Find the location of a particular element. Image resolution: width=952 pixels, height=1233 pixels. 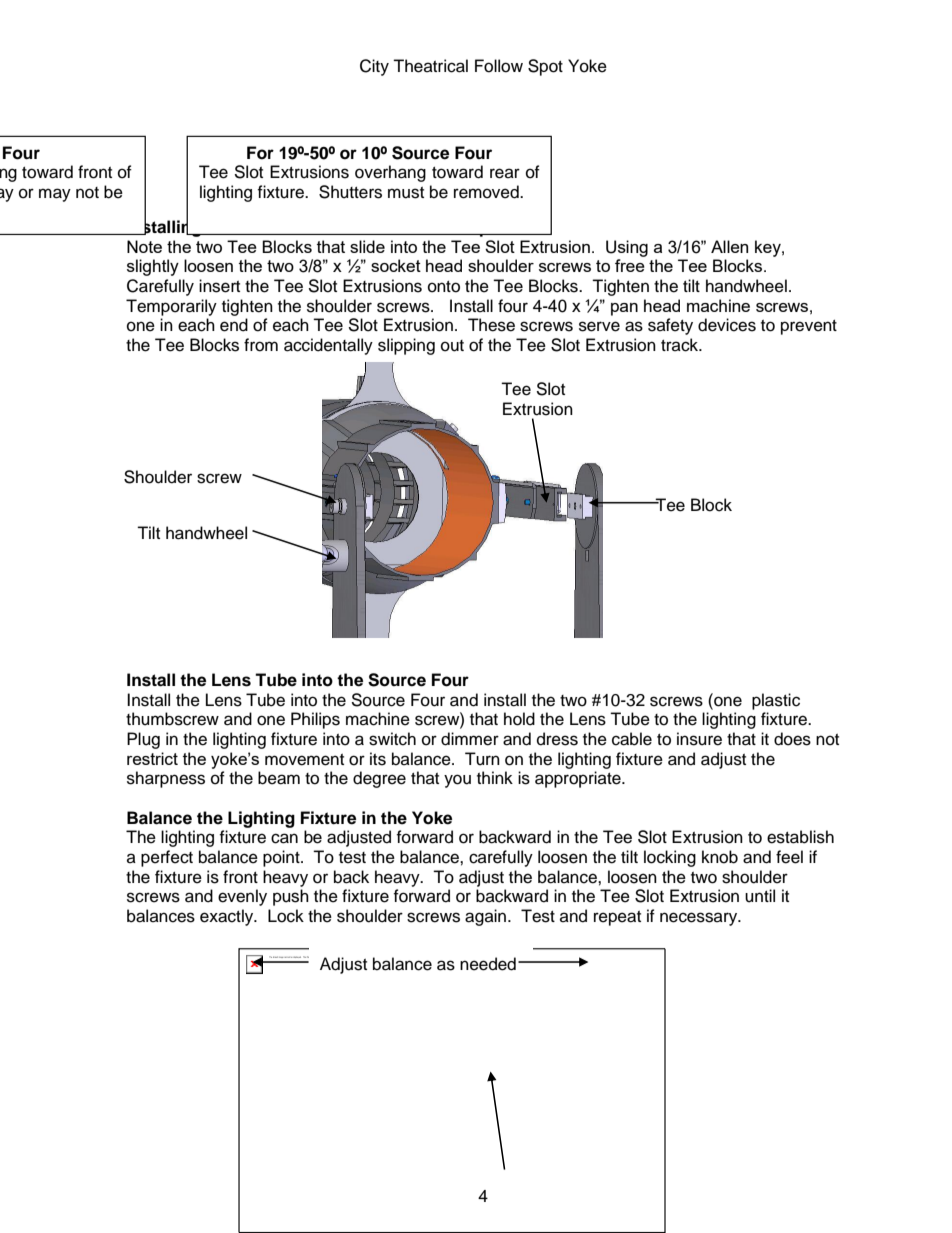

Allen is located at coordinates (729, 246).
